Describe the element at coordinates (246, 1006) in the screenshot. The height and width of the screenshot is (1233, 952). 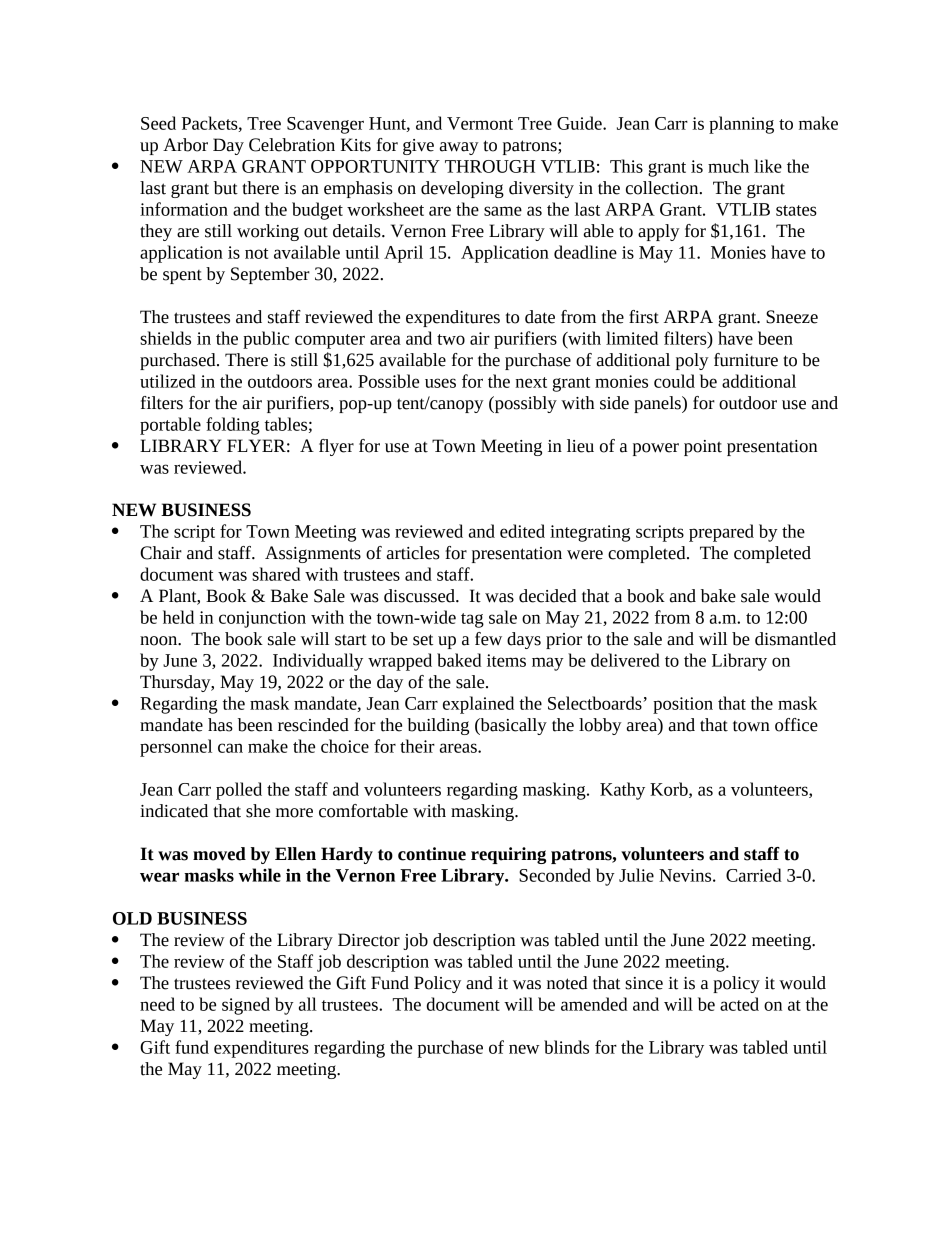
I see `signed` at that location.
